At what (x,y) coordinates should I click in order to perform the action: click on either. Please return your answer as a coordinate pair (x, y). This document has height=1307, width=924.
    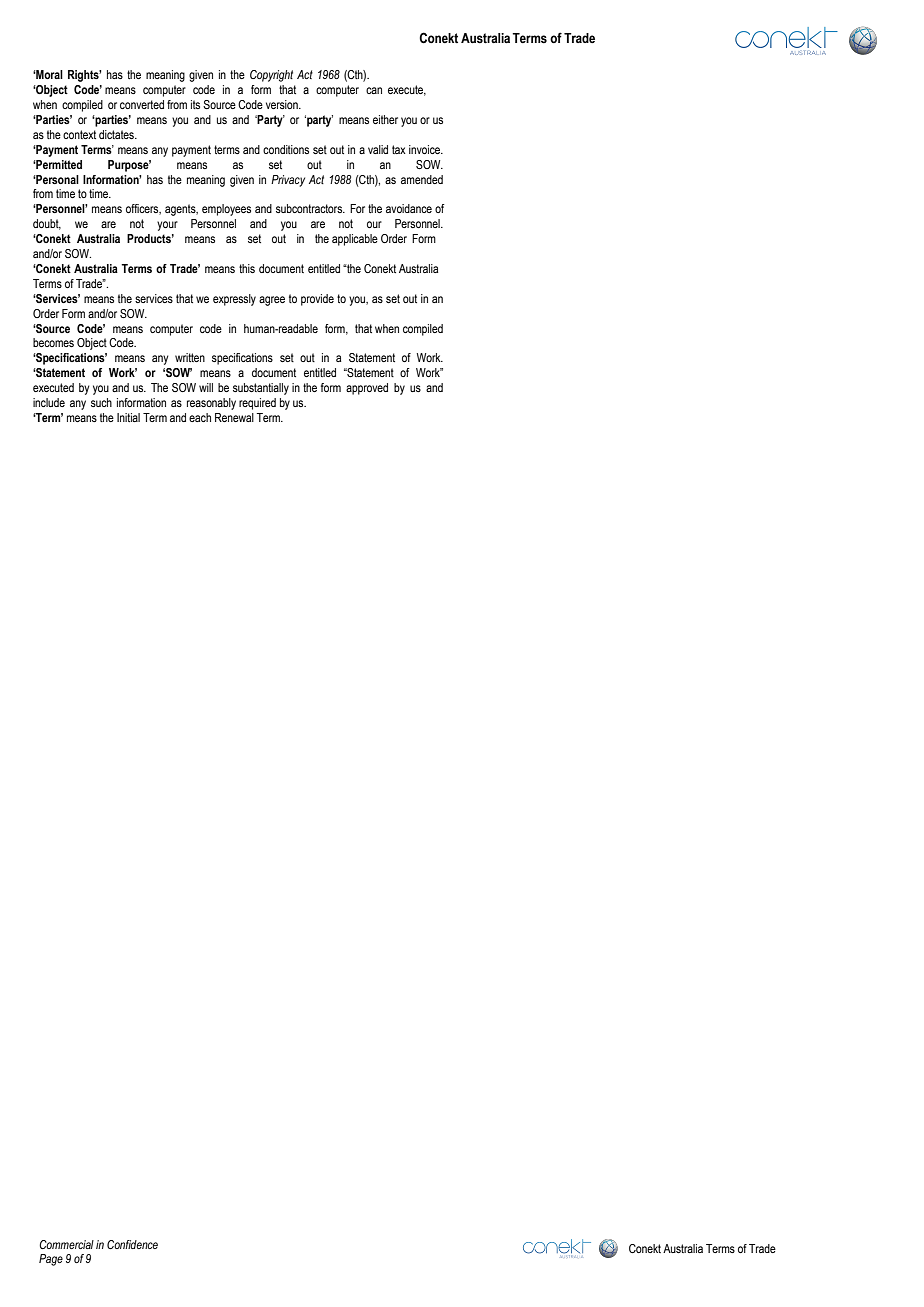
    Looking at the image, I should click on (385, 119).
